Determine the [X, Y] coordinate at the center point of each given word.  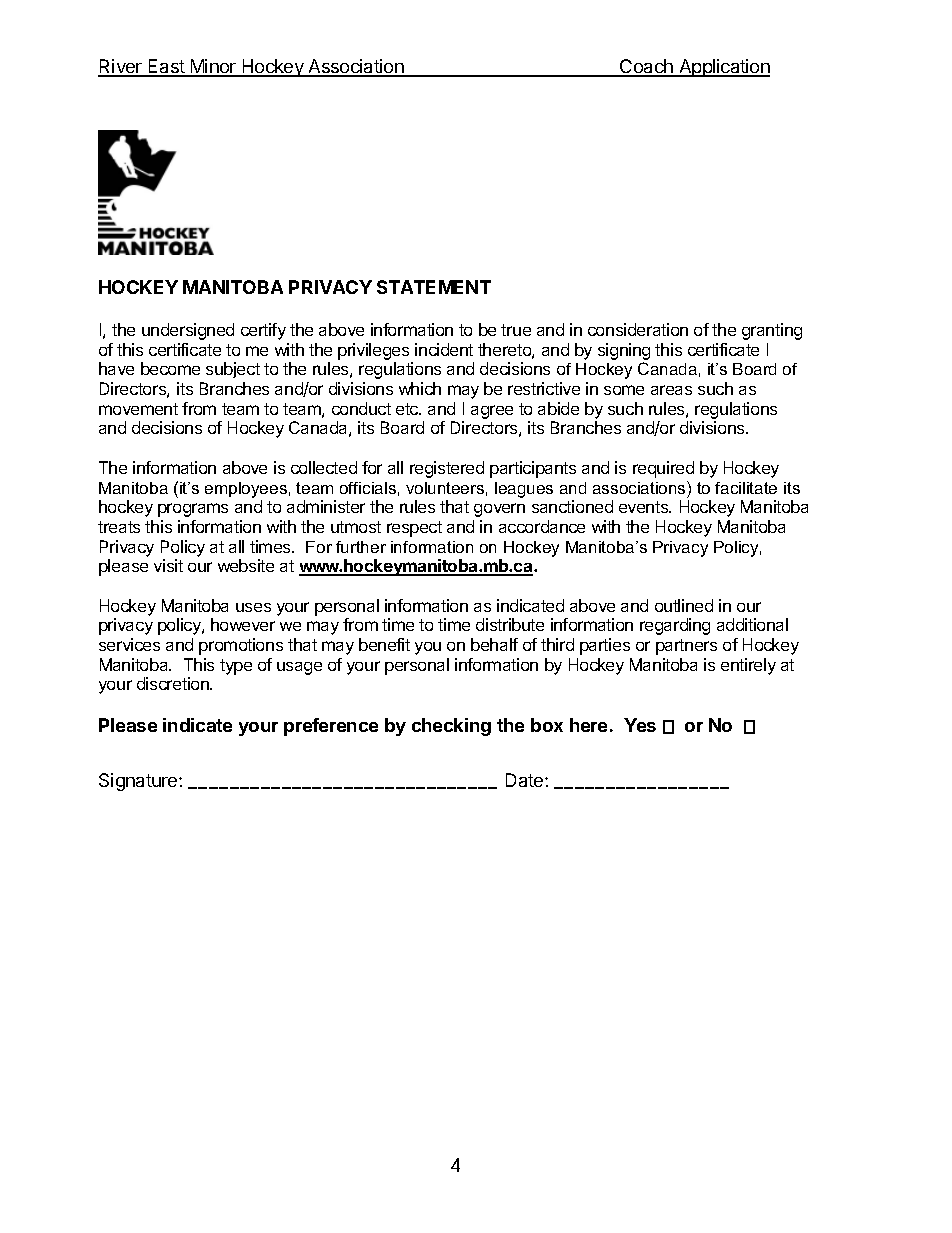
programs [193, 510]
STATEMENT [434, 287]
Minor [213, 67]
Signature [139, 782]
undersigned [188, 331]
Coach [646, 67]
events [644, 507]
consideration [638, 329]
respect [414, 529]
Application [723, 68]
